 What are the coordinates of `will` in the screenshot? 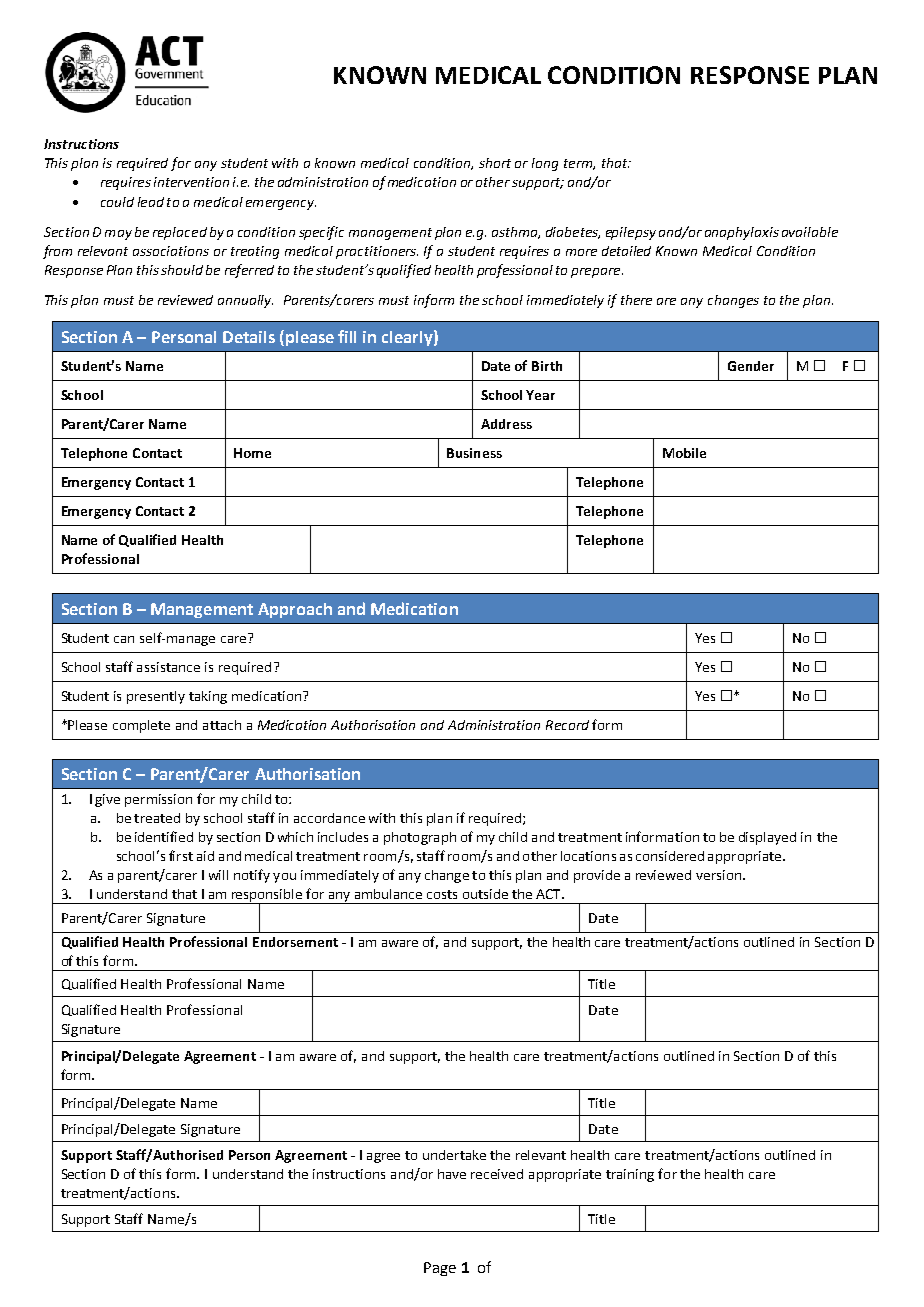 It's located at (218, 875).
